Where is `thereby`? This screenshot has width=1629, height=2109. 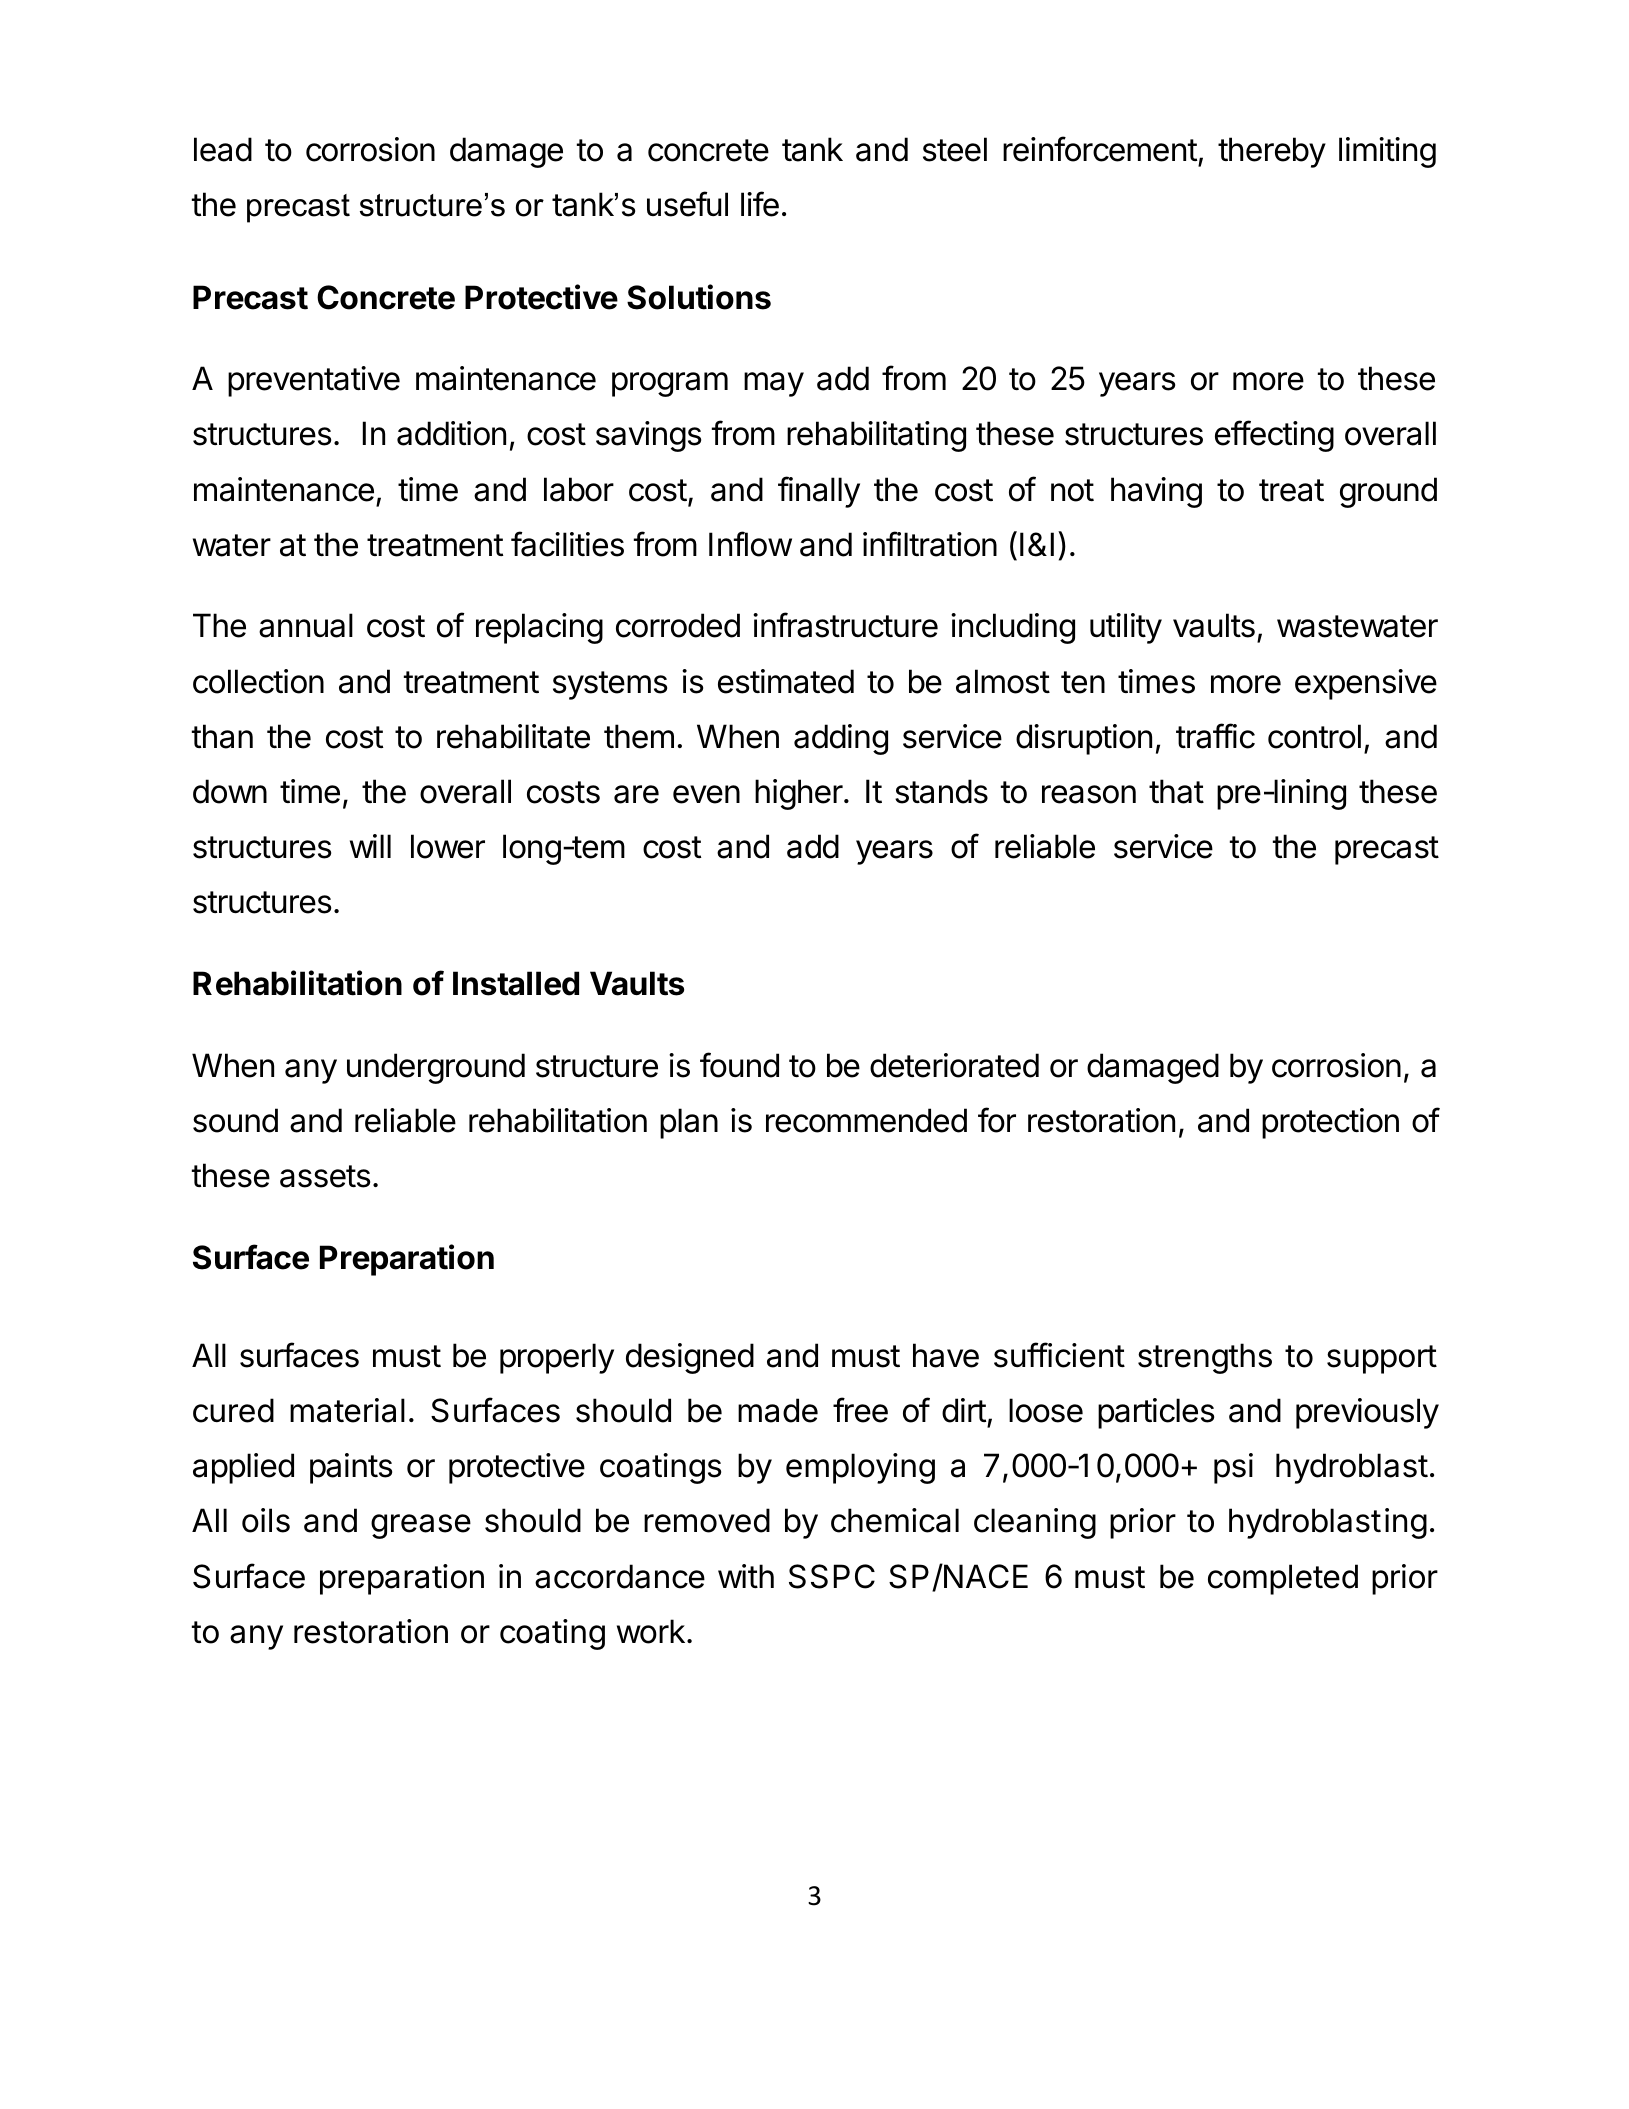 thereby is located at coordinates (1272, 152).
